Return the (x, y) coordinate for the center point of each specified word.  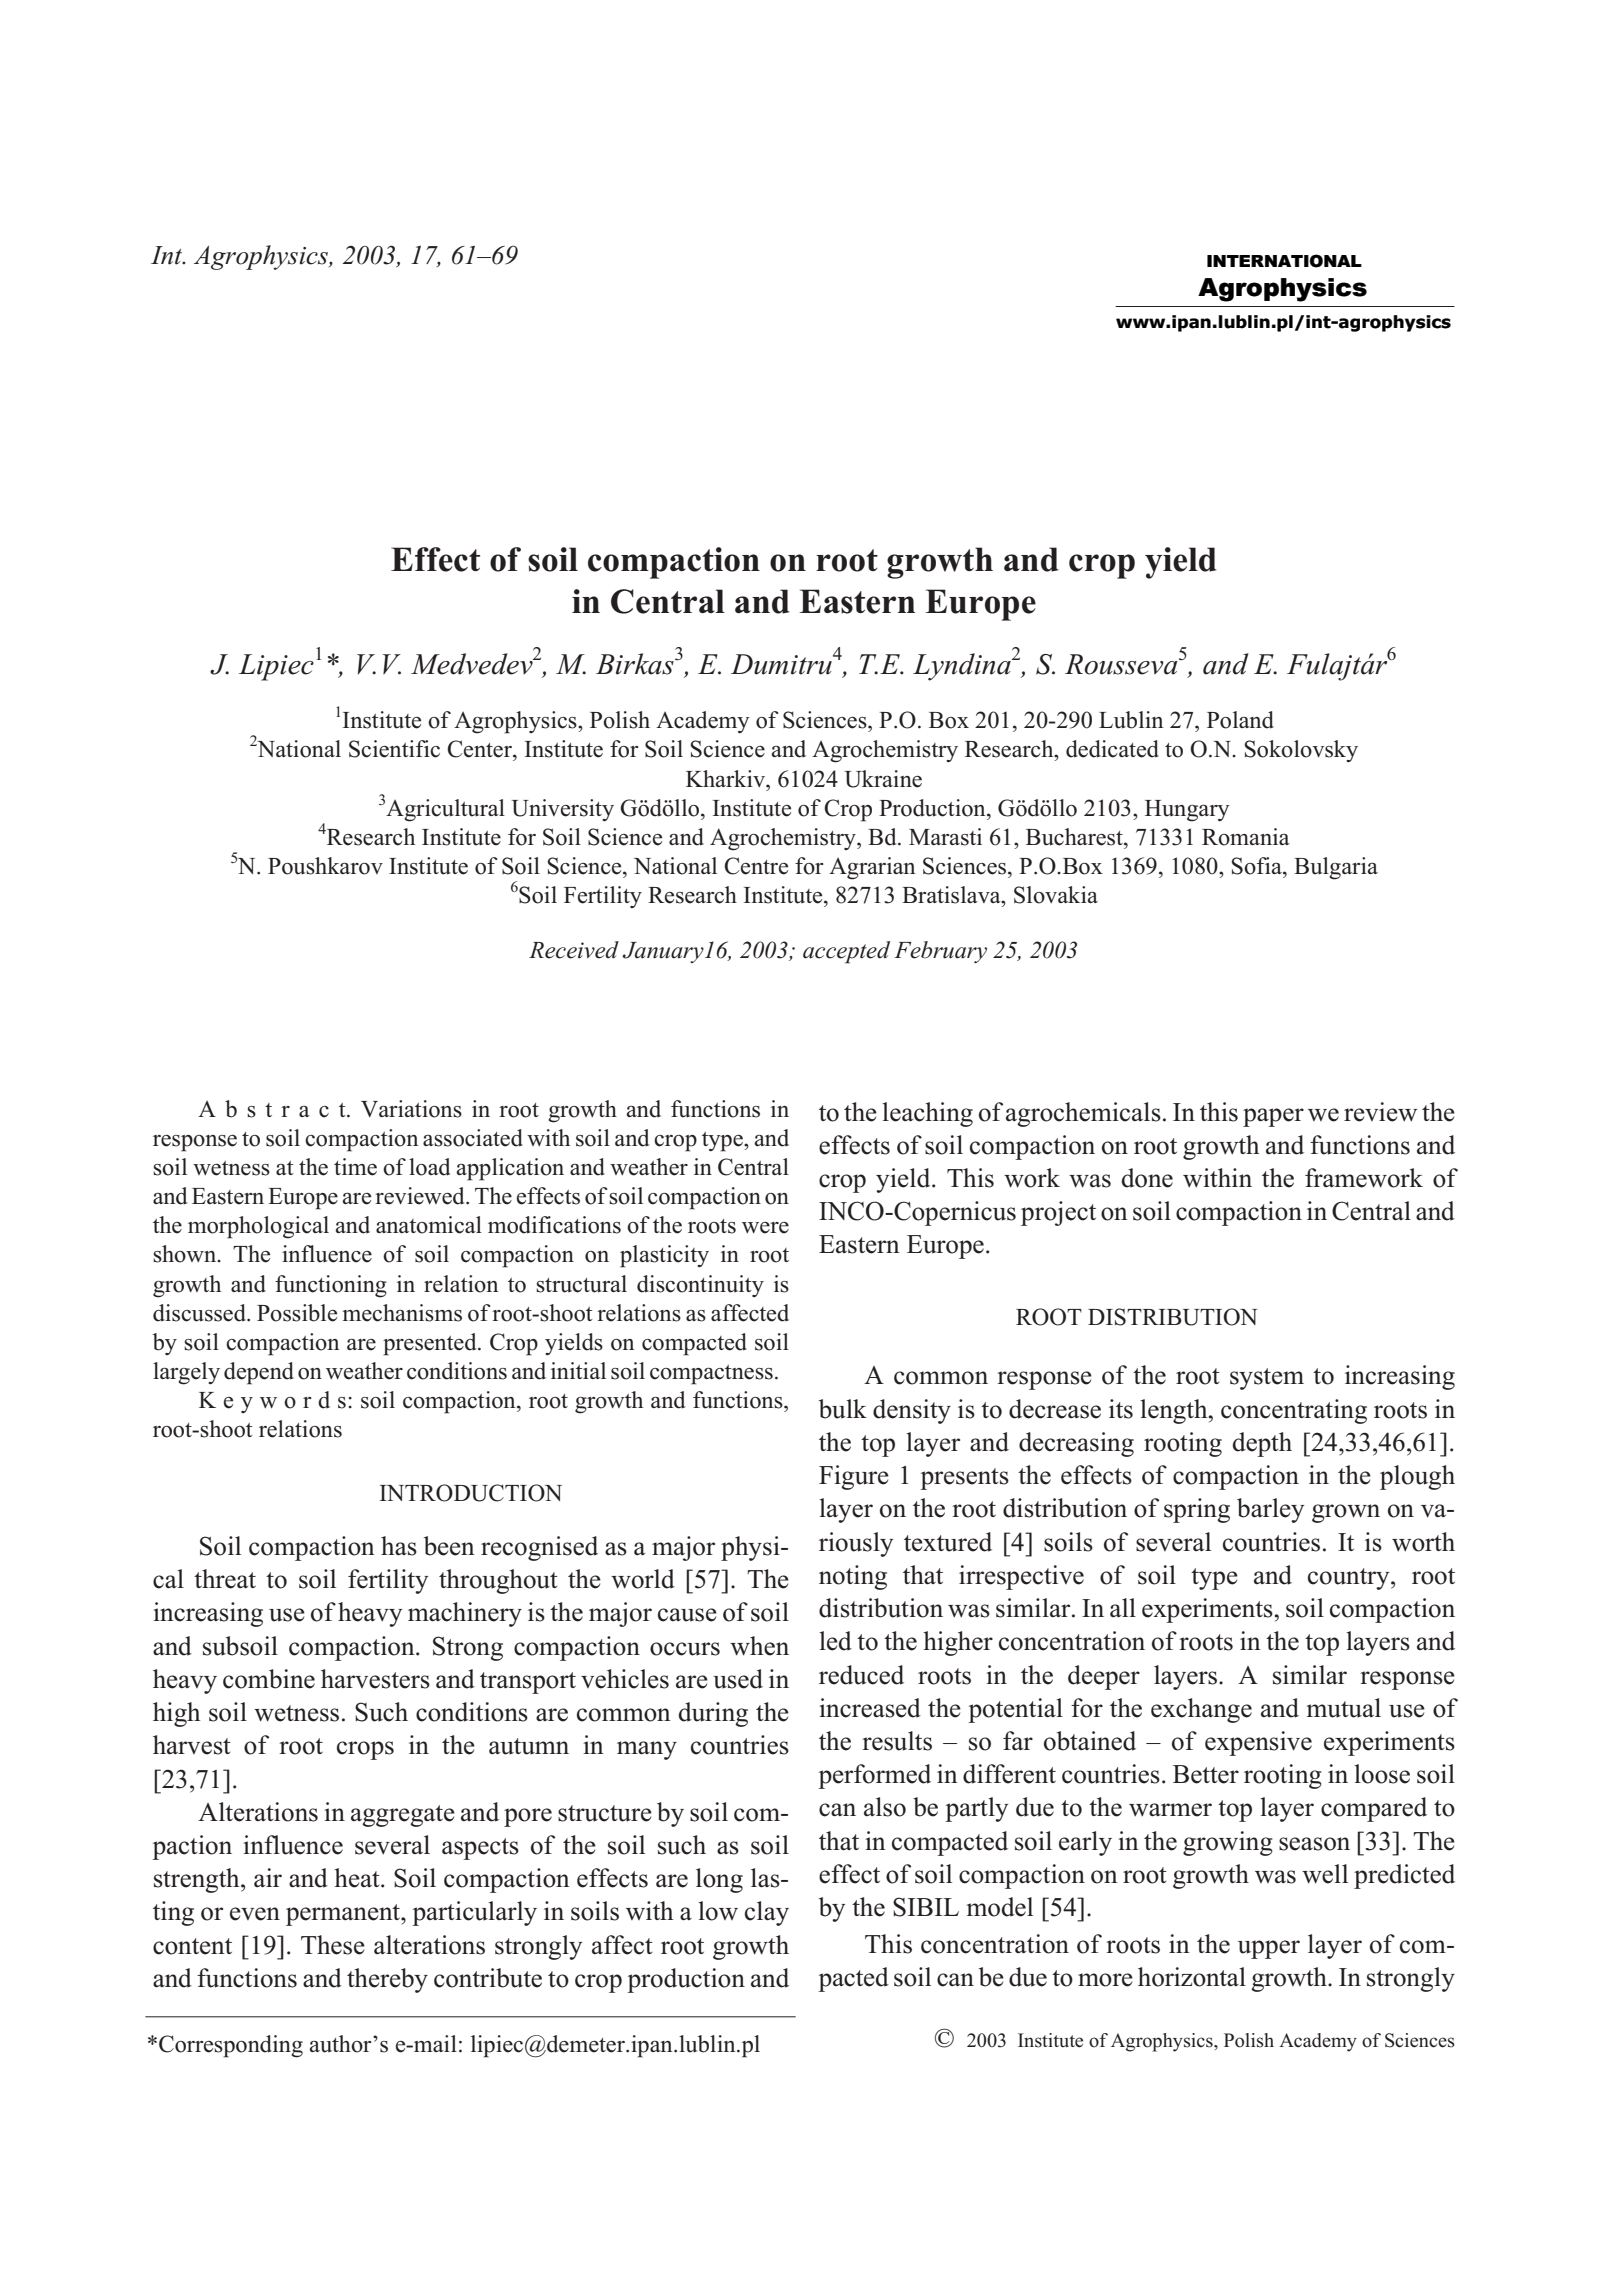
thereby (387, 1980)
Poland (1240, 720)
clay (767, 1913)
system (1267, 1379)
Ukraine (883, 779)
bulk (843, 1409)
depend (259, 1373)
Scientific (394, 749)
